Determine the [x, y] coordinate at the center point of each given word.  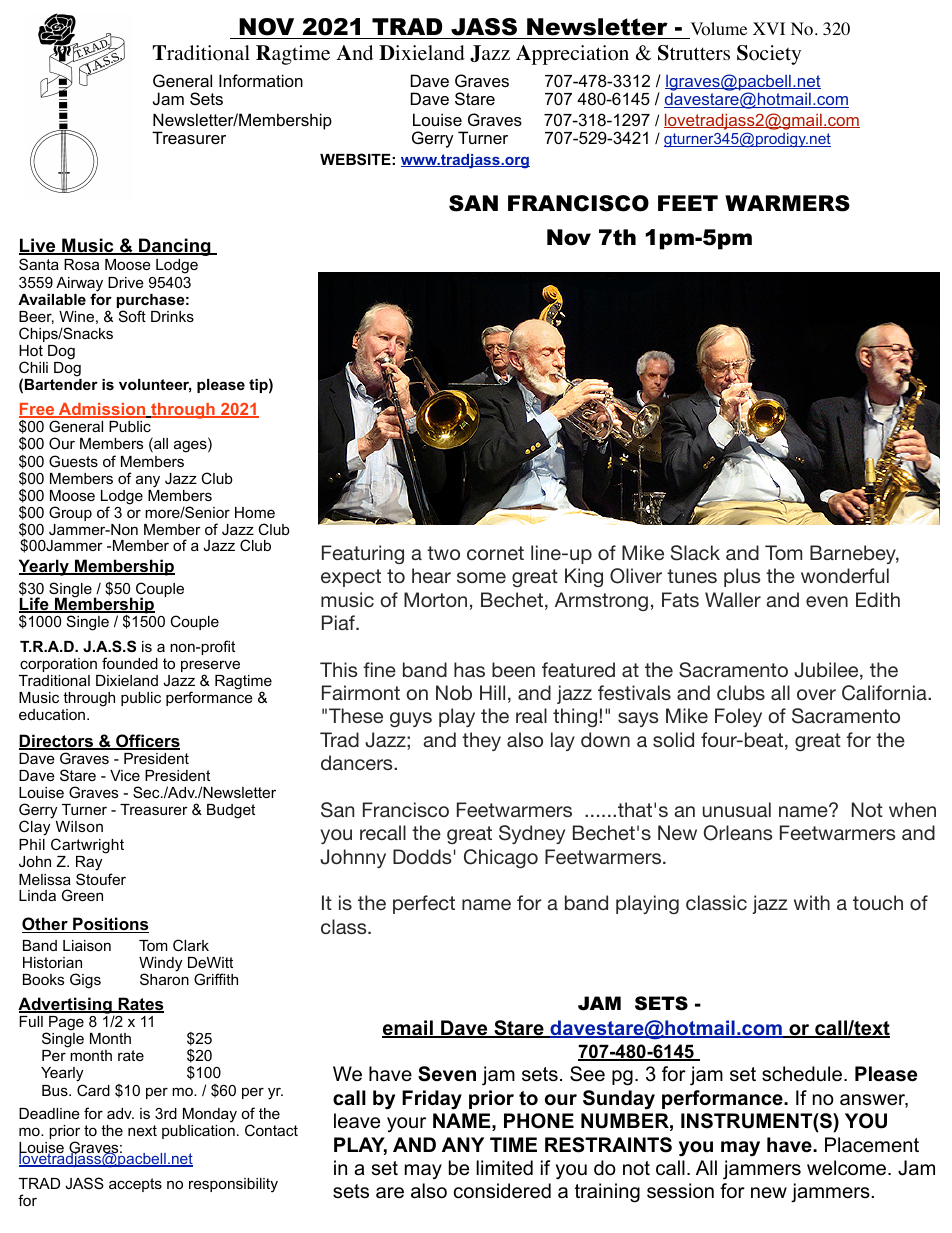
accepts [135, 1185]
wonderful [845, 575]
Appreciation [572, 55]
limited [504, 1168]
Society [769, 55]
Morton [435, 599]
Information [261, 80]
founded [130, 663]
